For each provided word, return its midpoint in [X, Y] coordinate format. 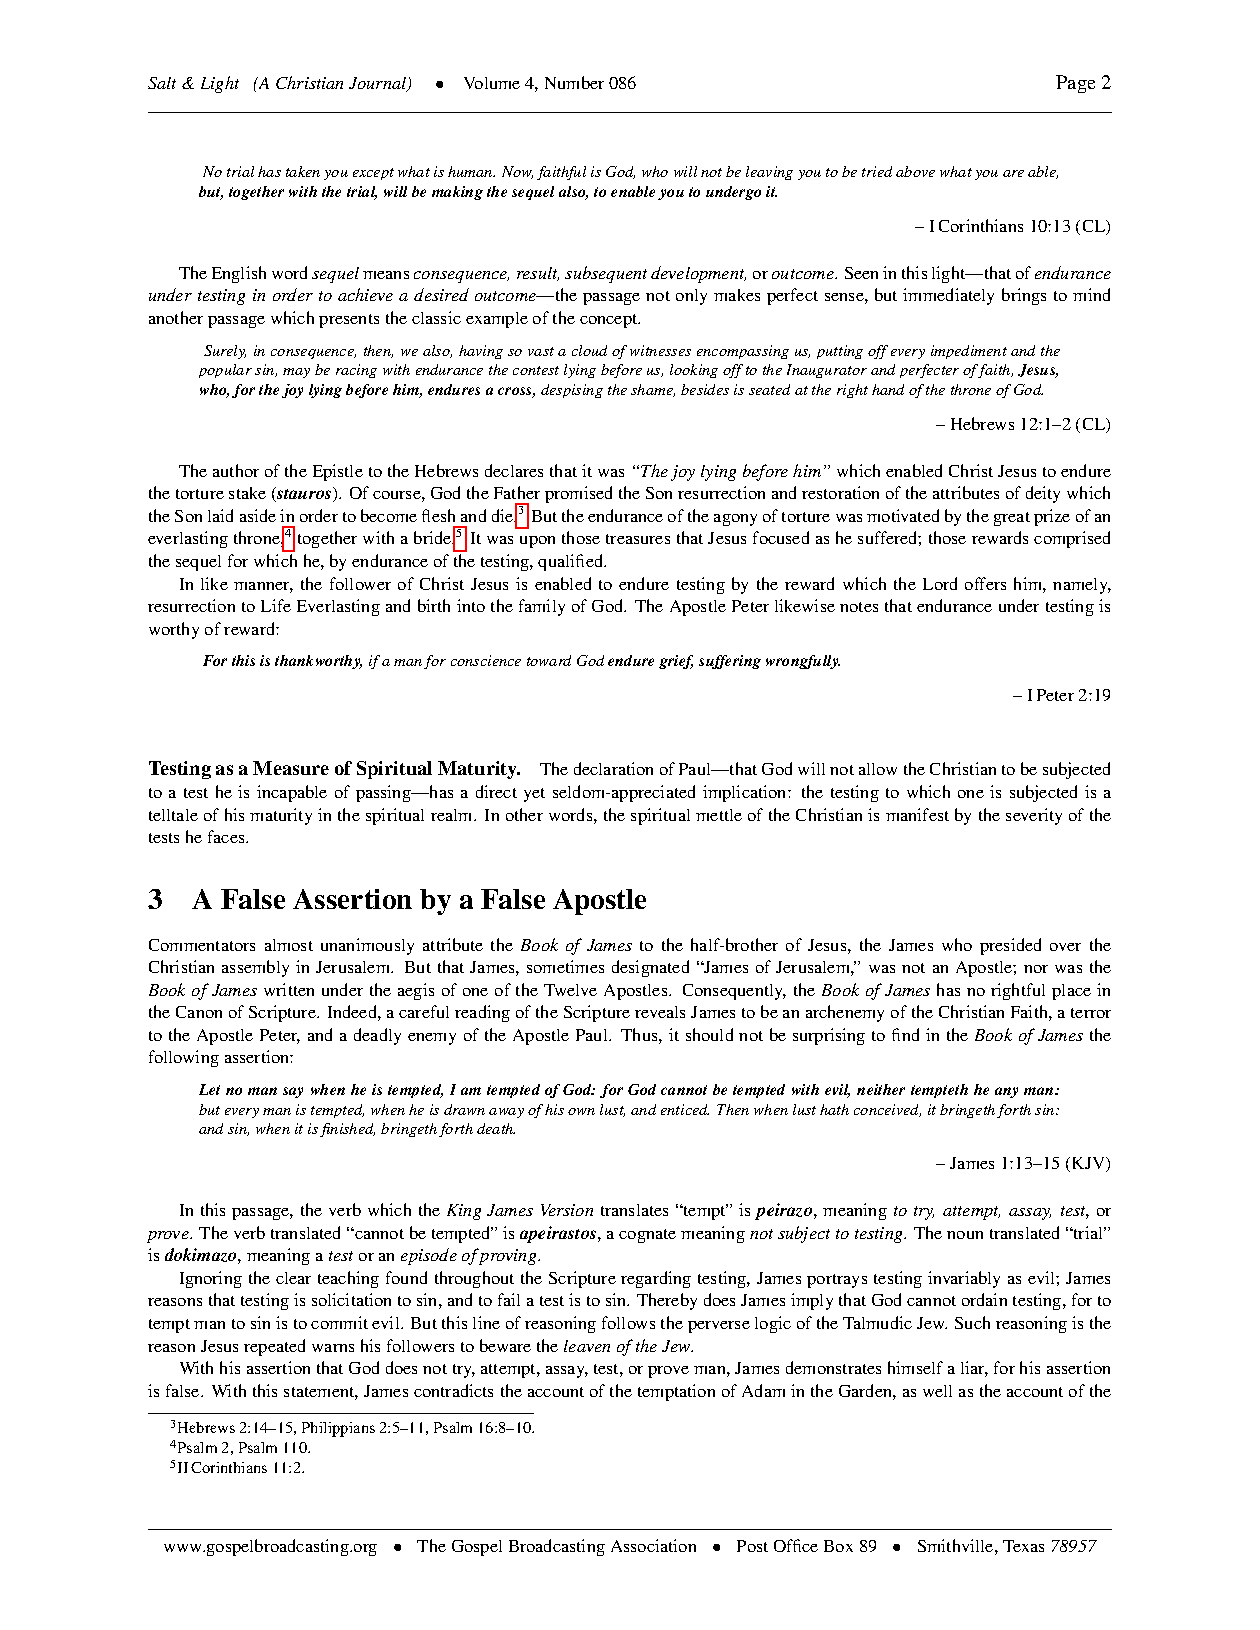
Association [653, 1545]
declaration [613, 768]
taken [303, 171]
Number [574, 82]
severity [1034, 816]
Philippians [338, 1429]
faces [227, 836]
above [915, 171]
